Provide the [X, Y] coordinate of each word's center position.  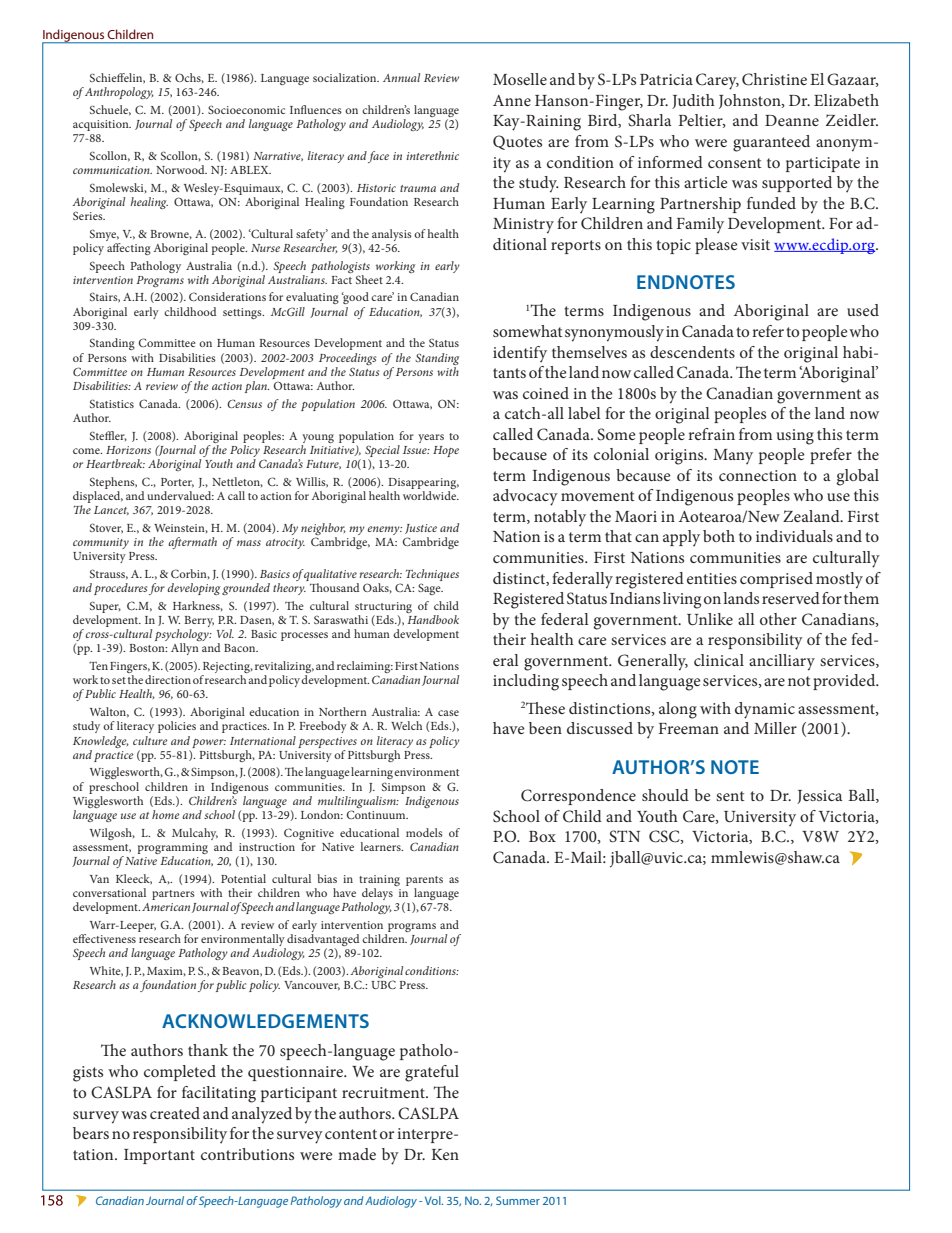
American [166, 907]
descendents [692, 352]
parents [424, 881]
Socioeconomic [246, 109]
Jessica [820, 797]
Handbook [433, 619]
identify [520, 354]
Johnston [751, 101]
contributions [247, 1154]
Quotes [517, 142]
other [778, 619]
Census [244, 403]
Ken [445, 1154]
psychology [183, 636]
